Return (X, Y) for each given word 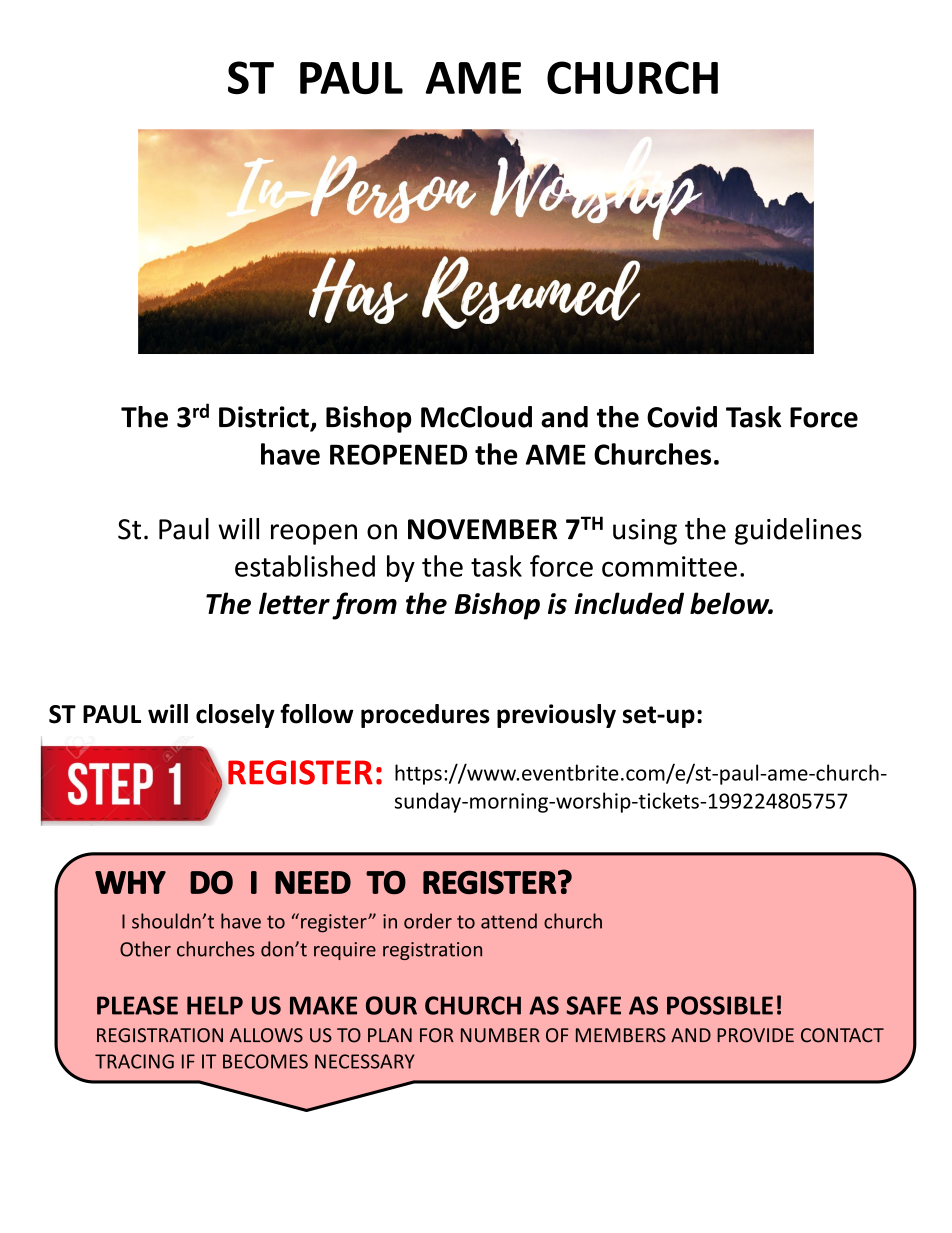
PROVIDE (755, 1035)
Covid (682, 417)
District (265, 418)
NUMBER (500, 1035)
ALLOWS (266, 1035)
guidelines (798, 531)
